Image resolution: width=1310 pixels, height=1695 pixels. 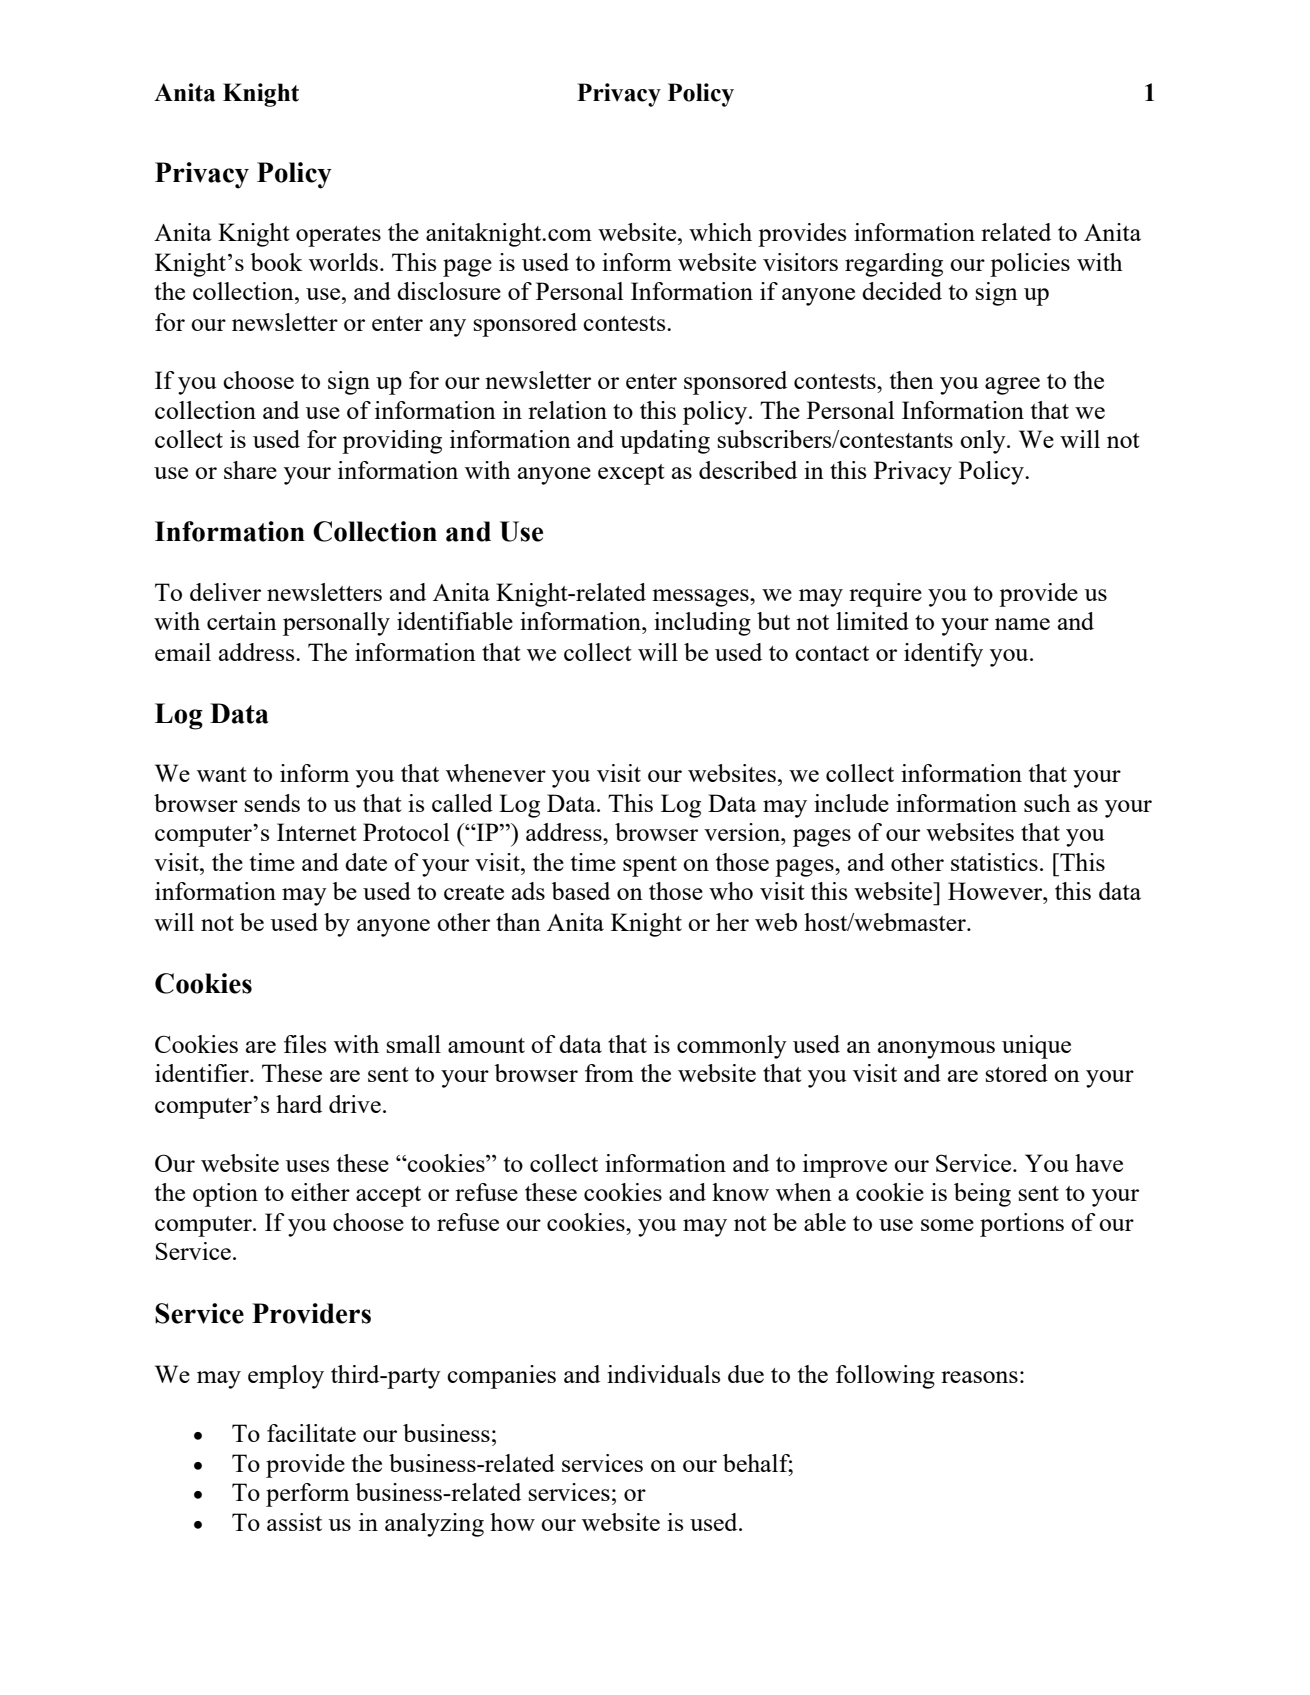 What do you see at coordinates (276, 262) in the image?
I see `book` at bounding box center [276, 262].
